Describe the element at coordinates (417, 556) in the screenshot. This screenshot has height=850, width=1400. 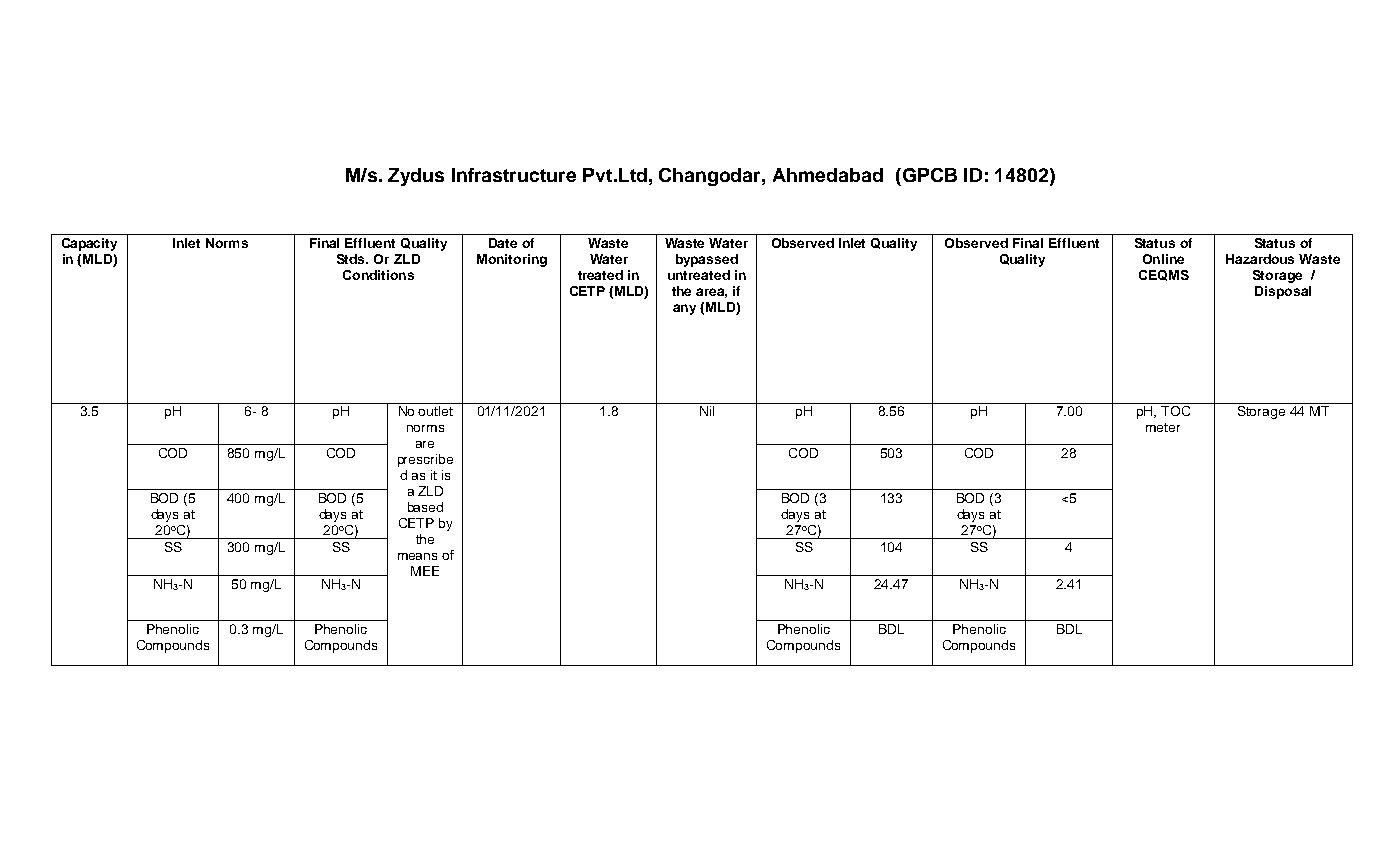
I see `means` at that location.
